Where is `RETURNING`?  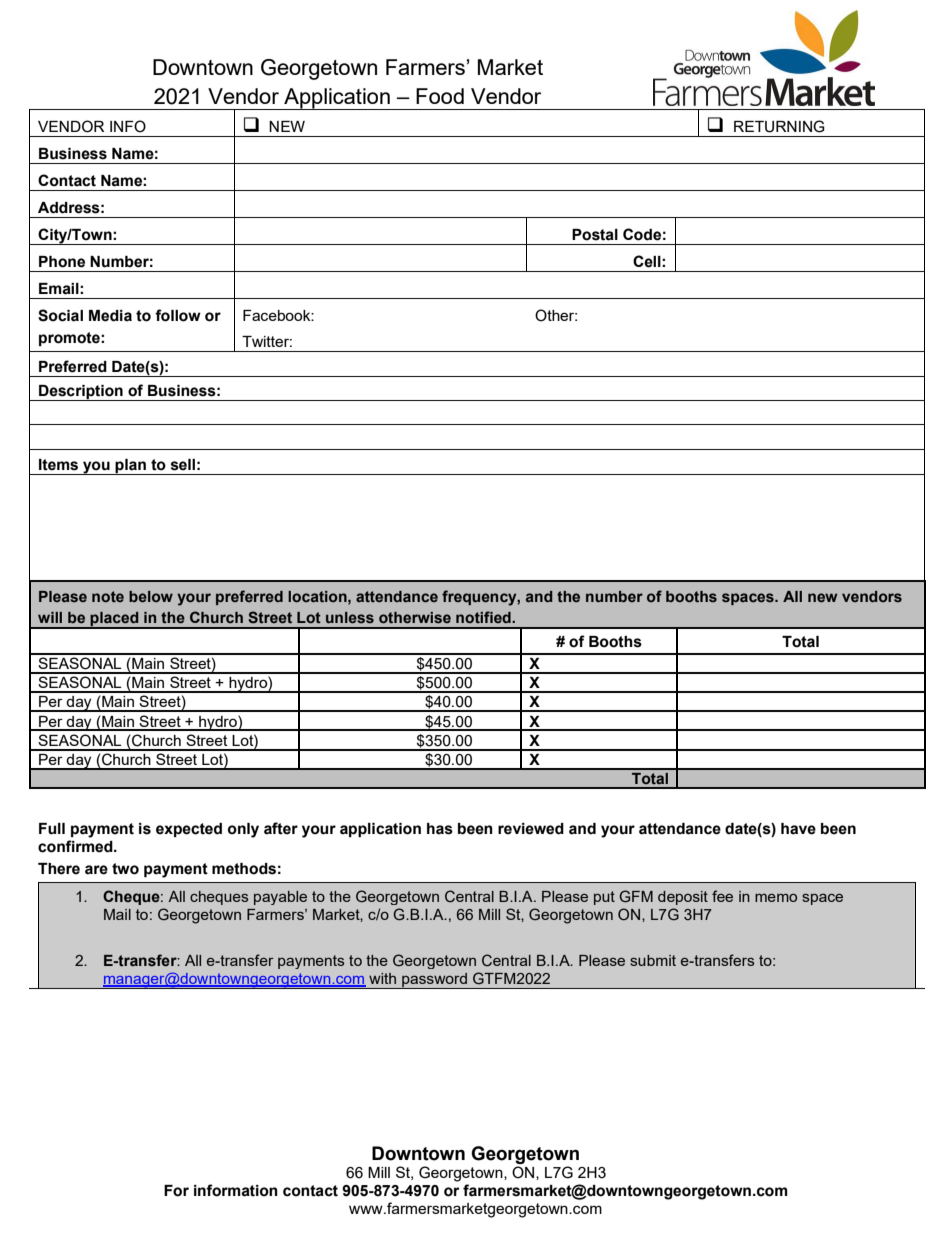
RETURNING is located at coordinates (779, 126).
